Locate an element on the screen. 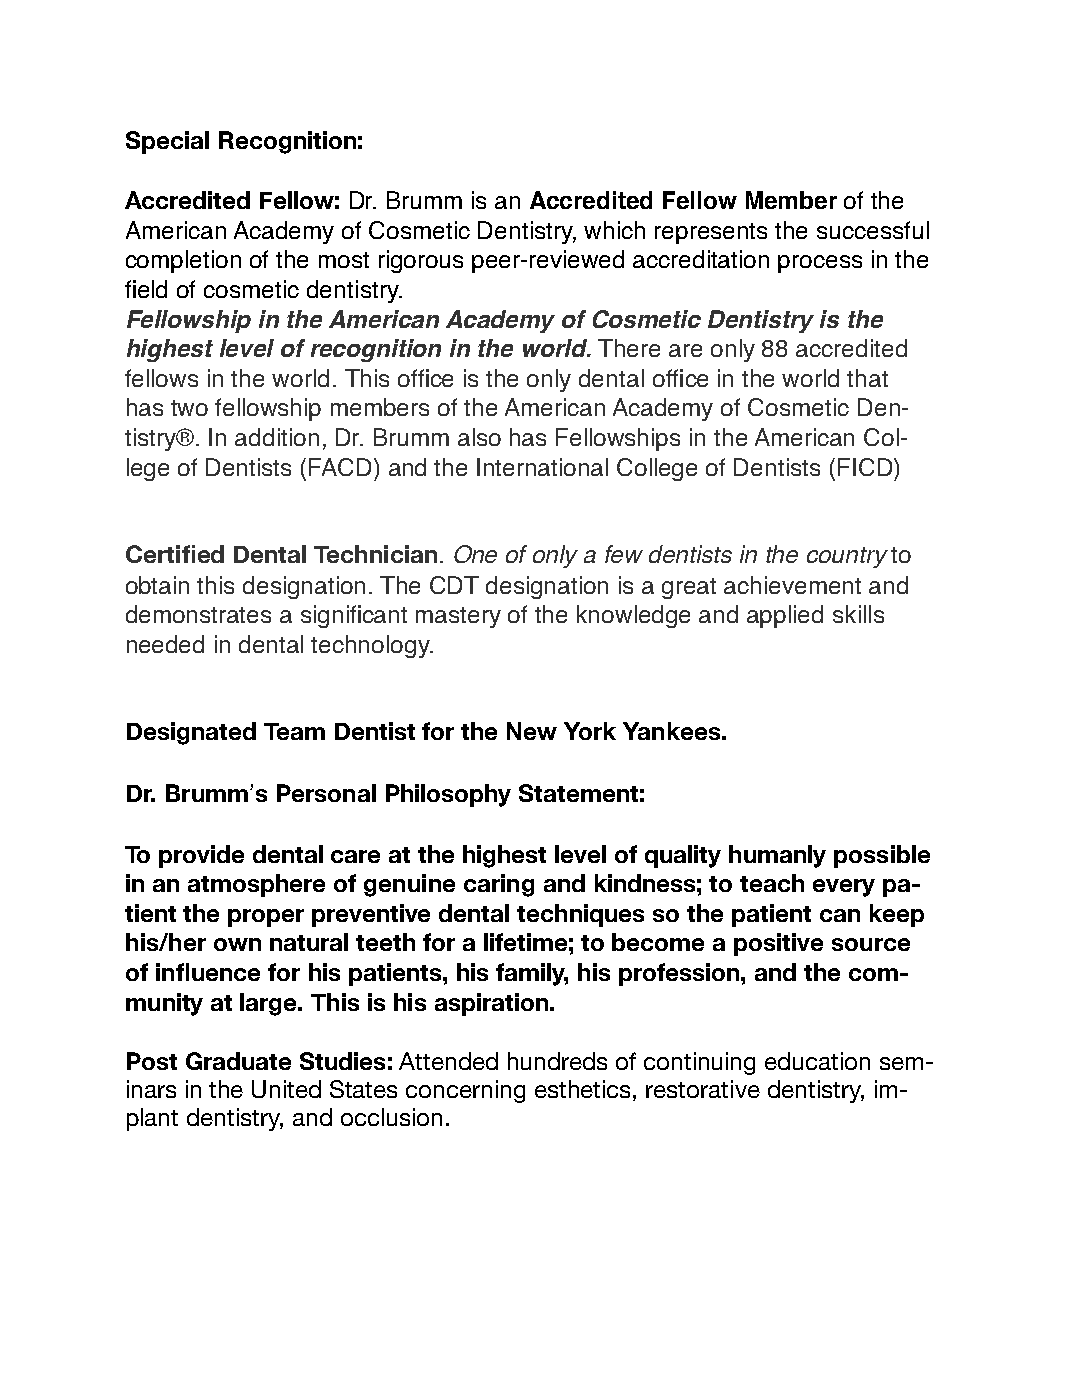 The height and width of the screenshot is (1379, 1065). Graduate is located at coordinates (238, 1061).
